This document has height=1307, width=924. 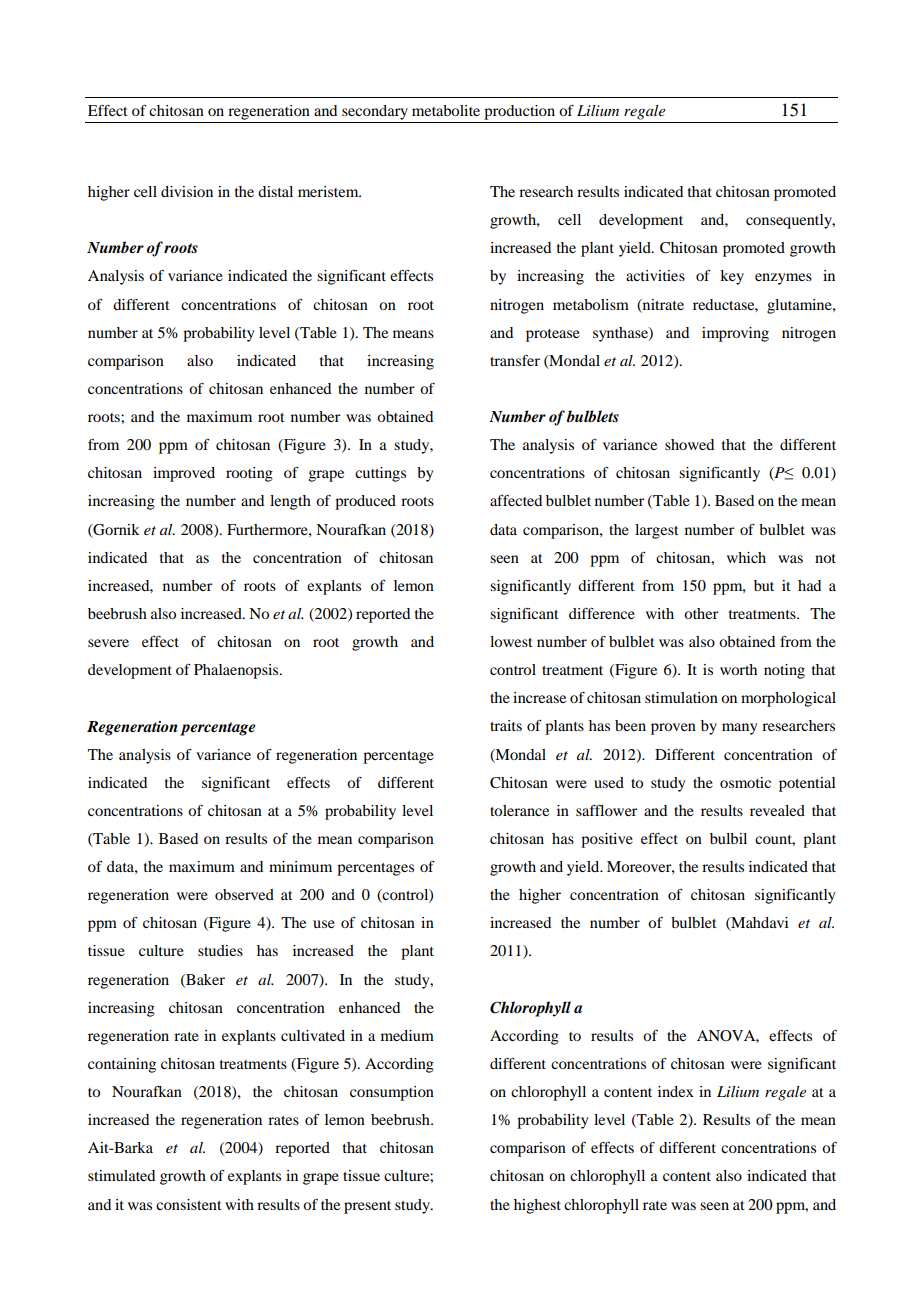 I want to click on division, so click(x=187, y=191).
